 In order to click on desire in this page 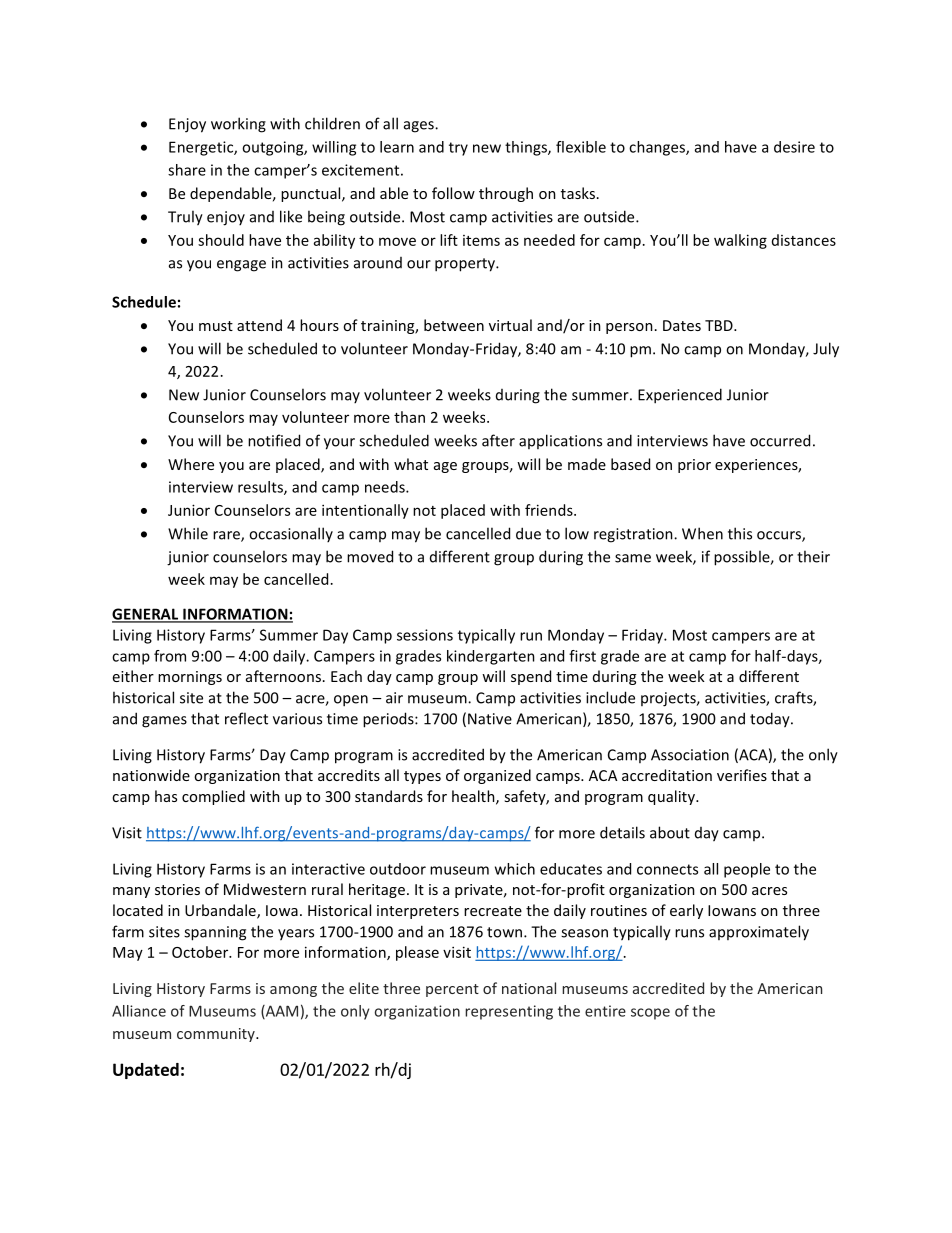, I will do `click(794, 147)`.
